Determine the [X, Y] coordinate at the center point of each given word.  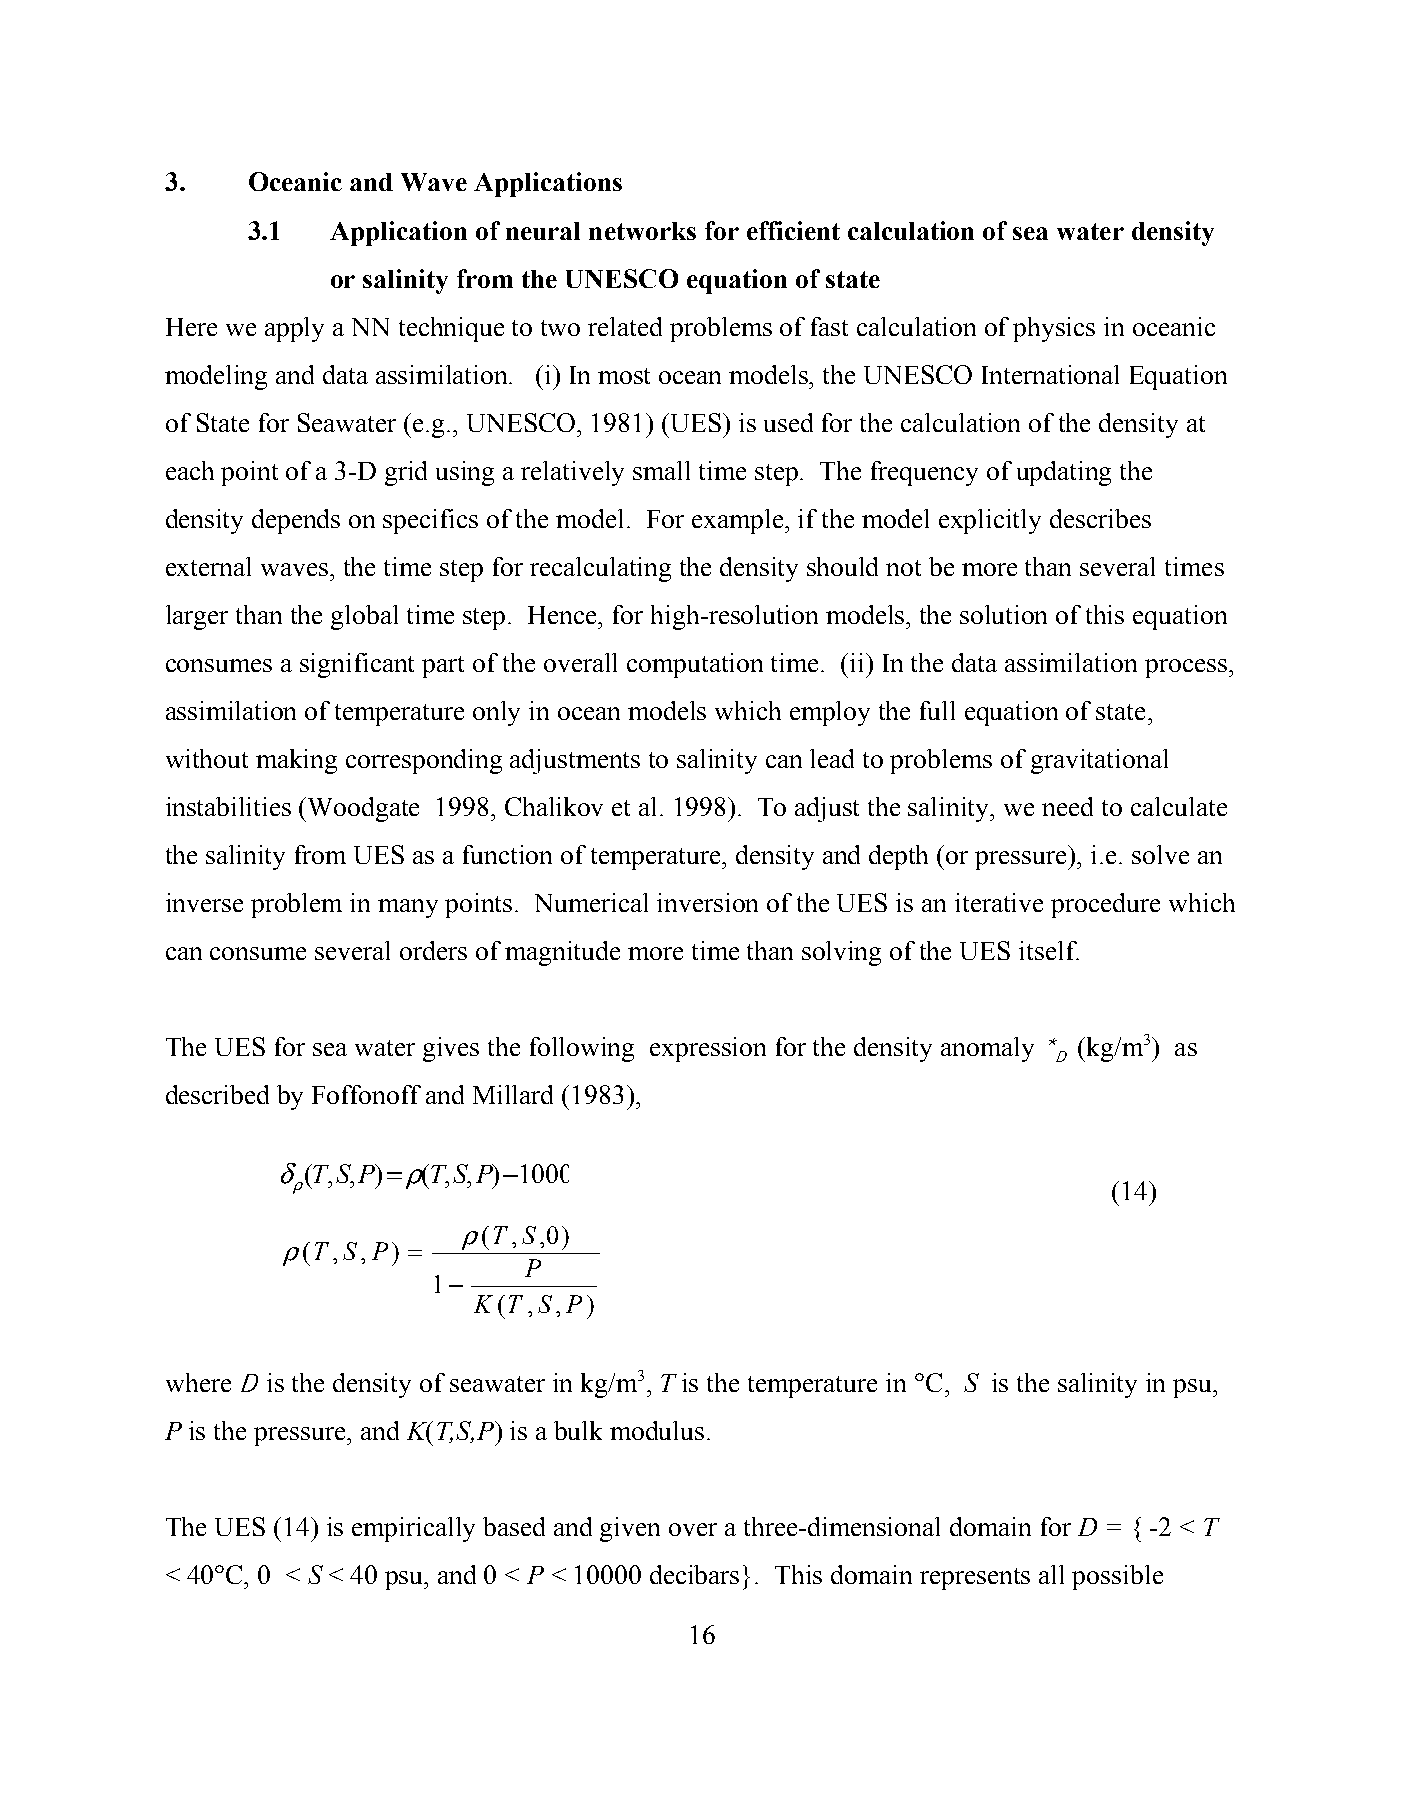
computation [695, 665]
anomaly [987, 1049]
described [217, 1094]
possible [1117, 1577]
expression [708, 1049]
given [630, 1529]
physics [1054, 329]
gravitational [1099, 761]
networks [642, 231]
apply [294, 329]
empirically [413, 1529]
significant [357, 665]
